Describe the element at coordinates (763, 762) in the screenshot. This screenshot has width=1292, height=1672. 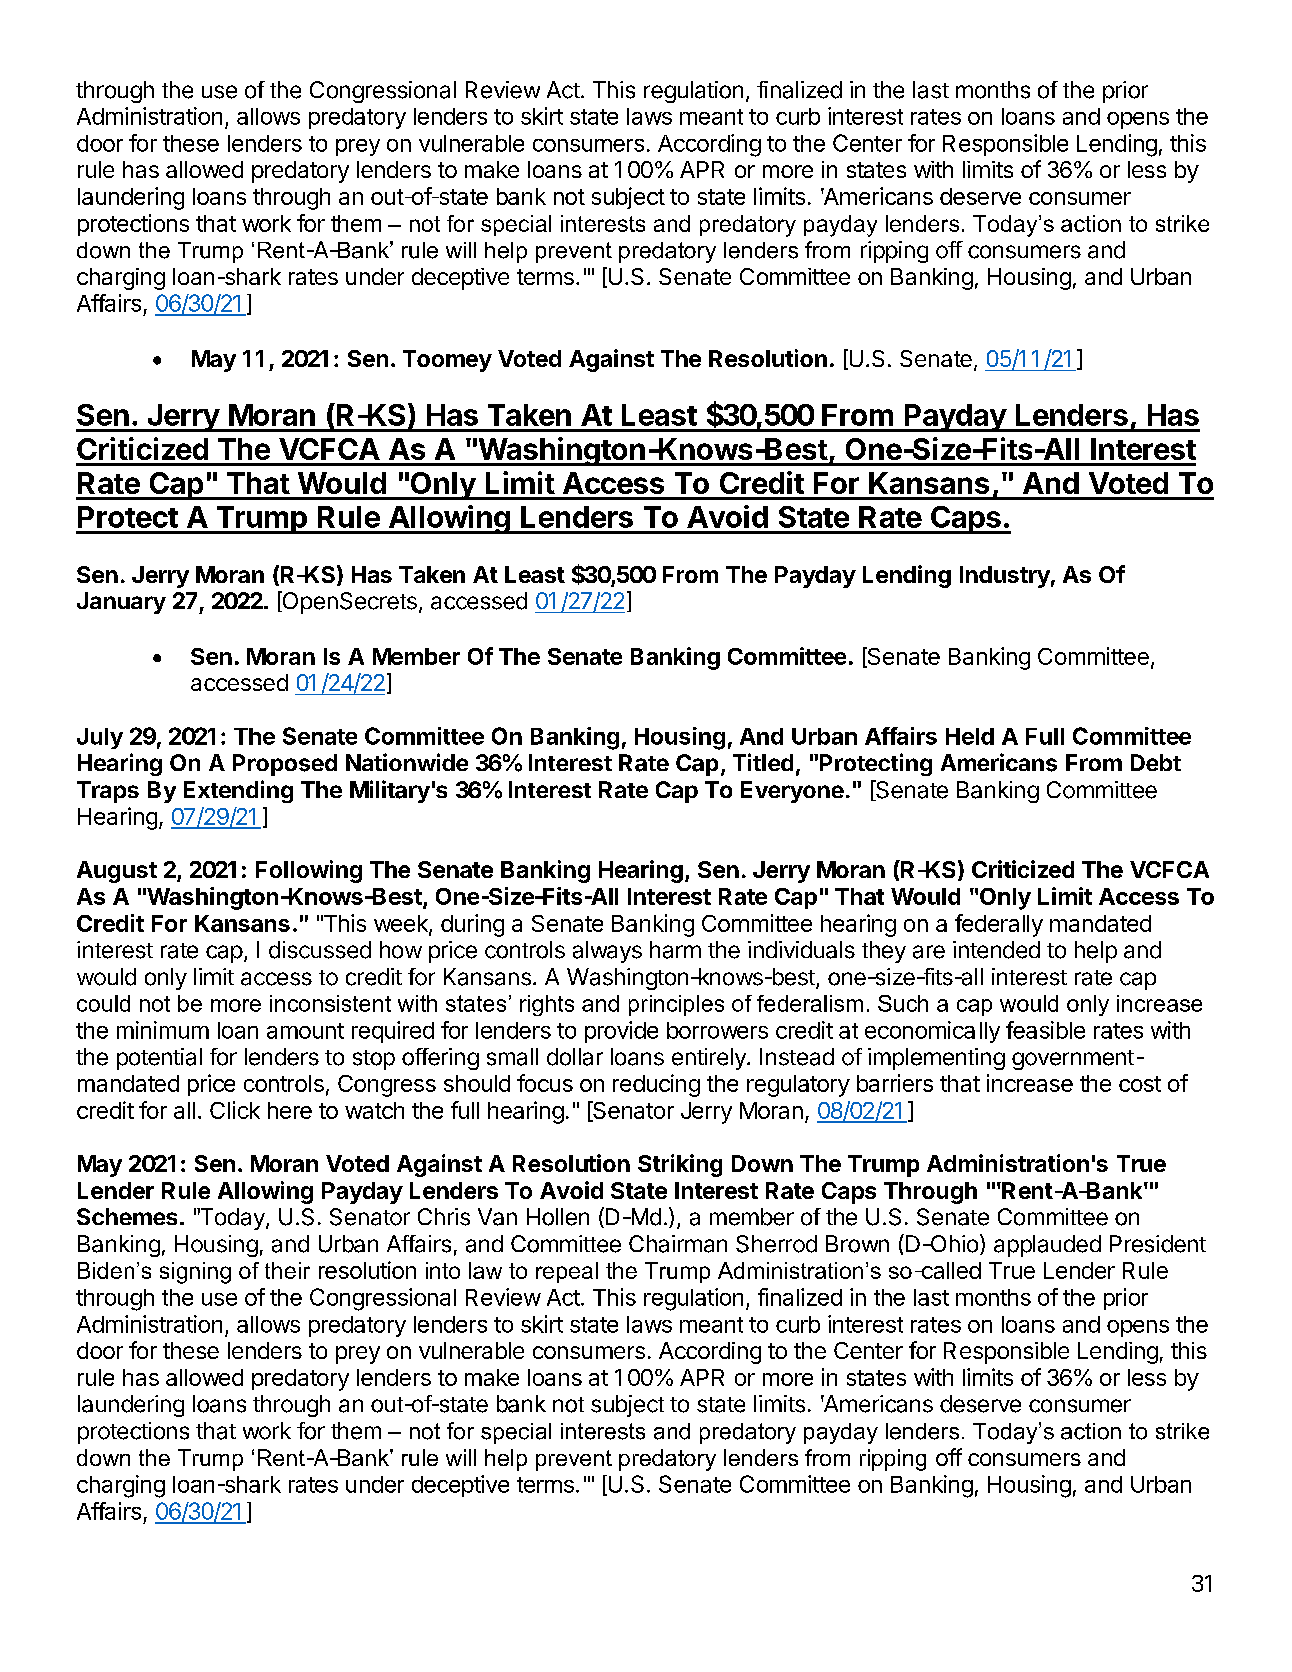
I see `Titled` at that location.
